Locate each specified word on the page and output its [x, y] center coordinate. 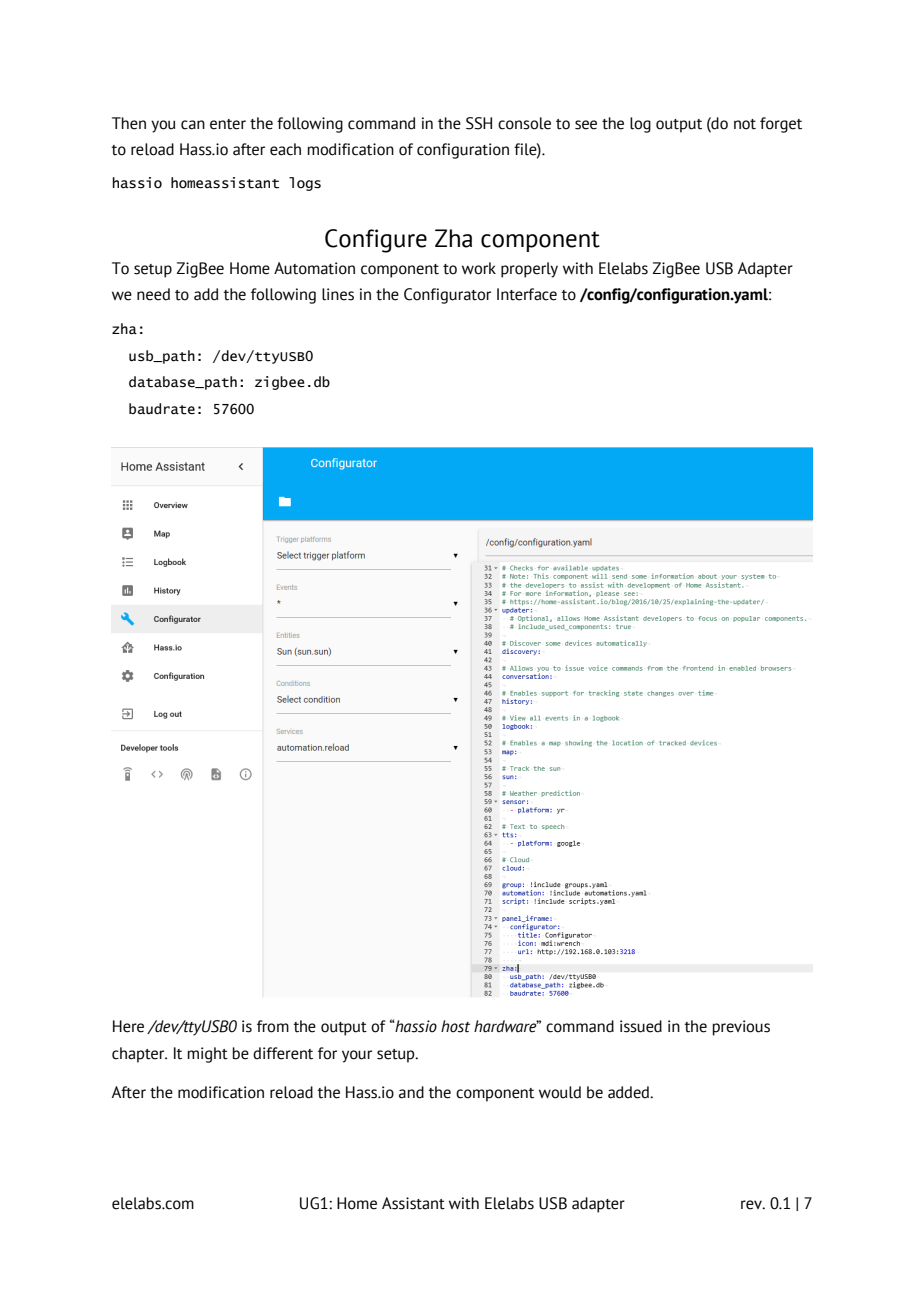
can [193, 125]
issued [641, 1026]
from [273, 1026]
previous [741, 1028]
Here [128, 1026]
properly [529, 270]
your [357, 1056]
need [153, 294]
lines [338, 294]
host [455, 1026]
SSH [479, 123]
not [745, 124]
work [479, 268]
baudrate [162, 409]
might [207, 1055]
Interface [527, 294]
